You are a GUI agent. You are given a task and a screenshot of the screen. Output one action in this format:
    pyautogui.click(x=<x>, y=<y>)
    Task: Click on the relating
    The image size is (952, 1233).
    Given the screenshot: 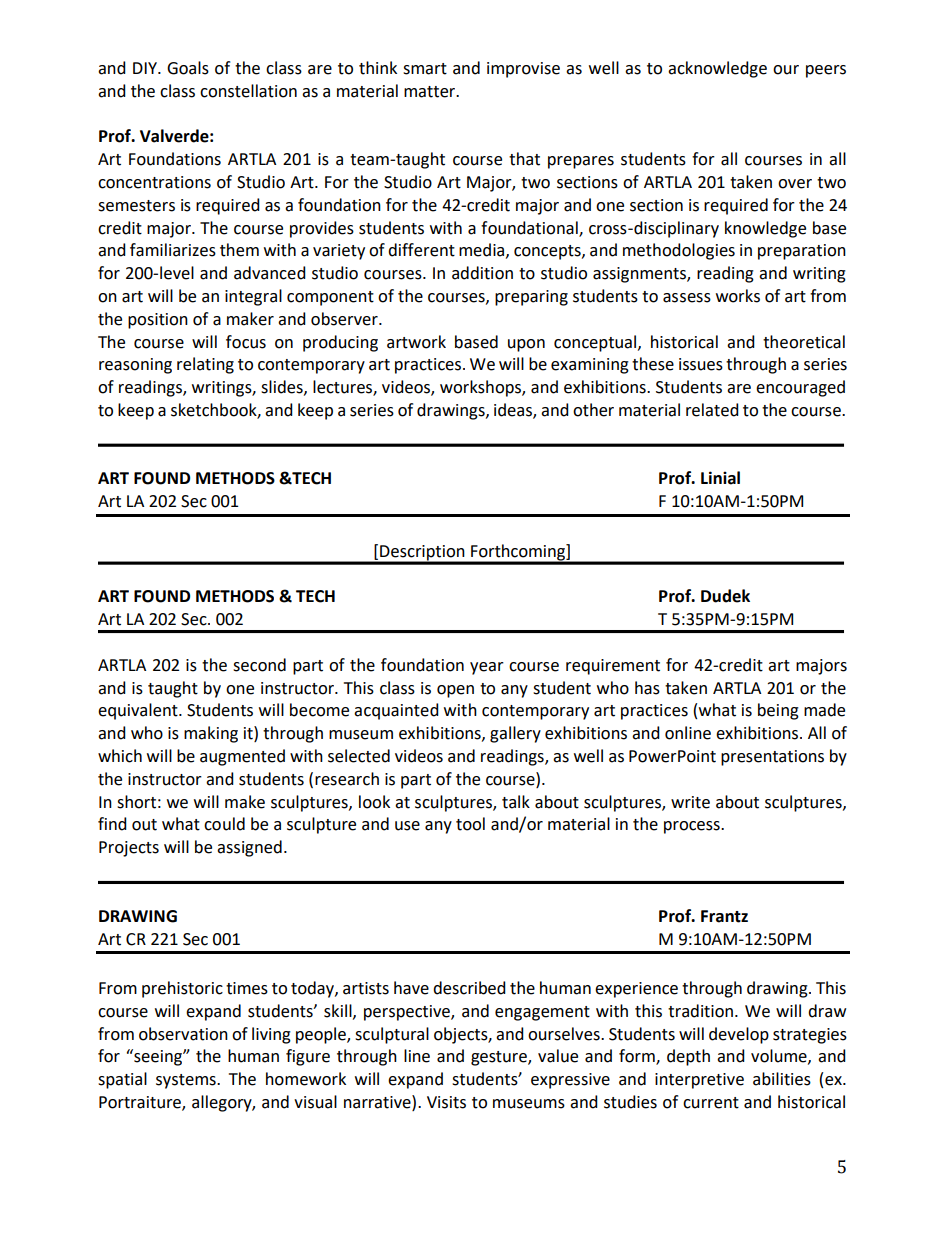 What is the action you would take?
    pyautogui.click(x=205, y=365)
